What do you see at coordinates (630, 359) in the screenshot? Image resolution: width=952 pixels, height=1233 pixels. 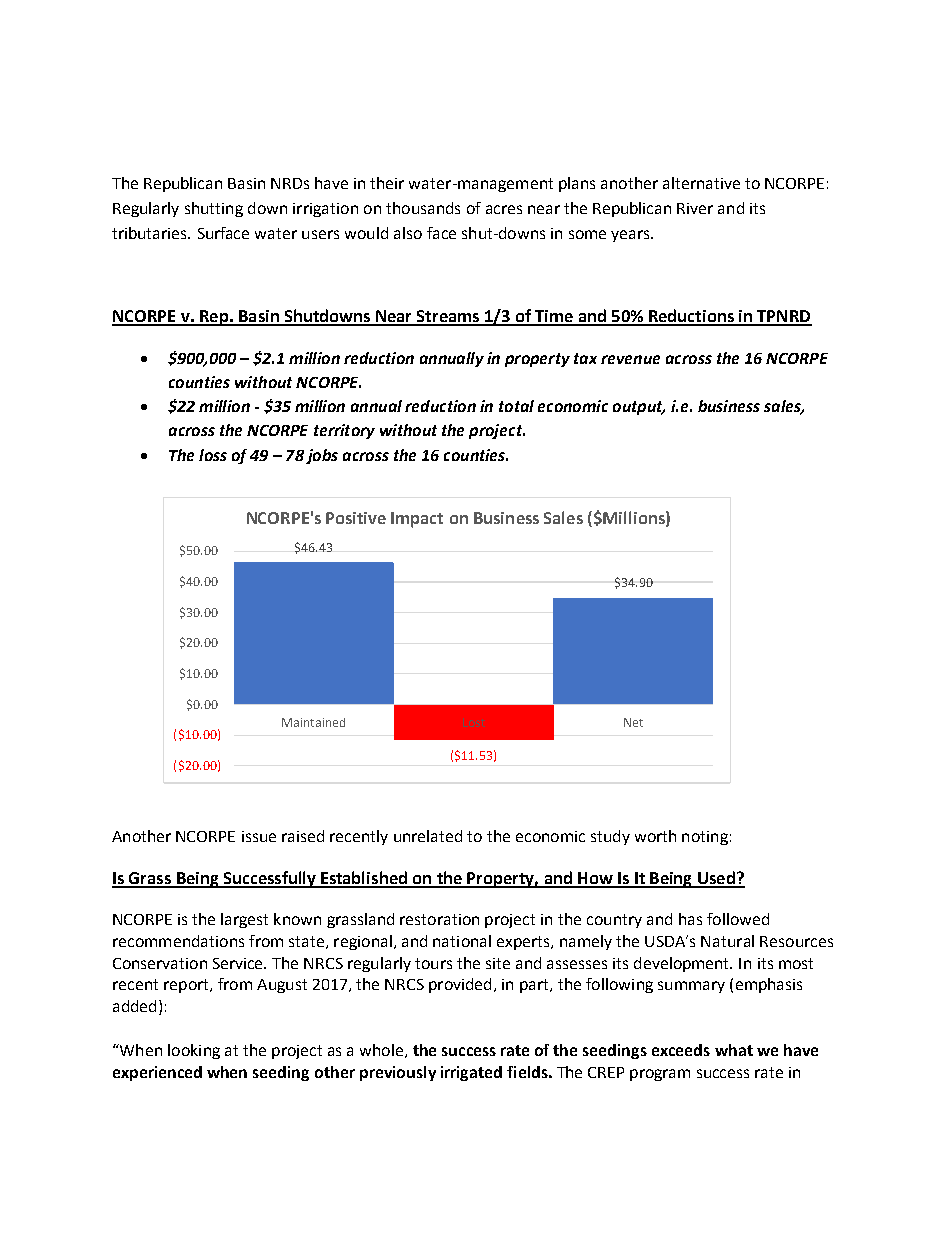 I see `revenue` at bounding box center [630, 359].
